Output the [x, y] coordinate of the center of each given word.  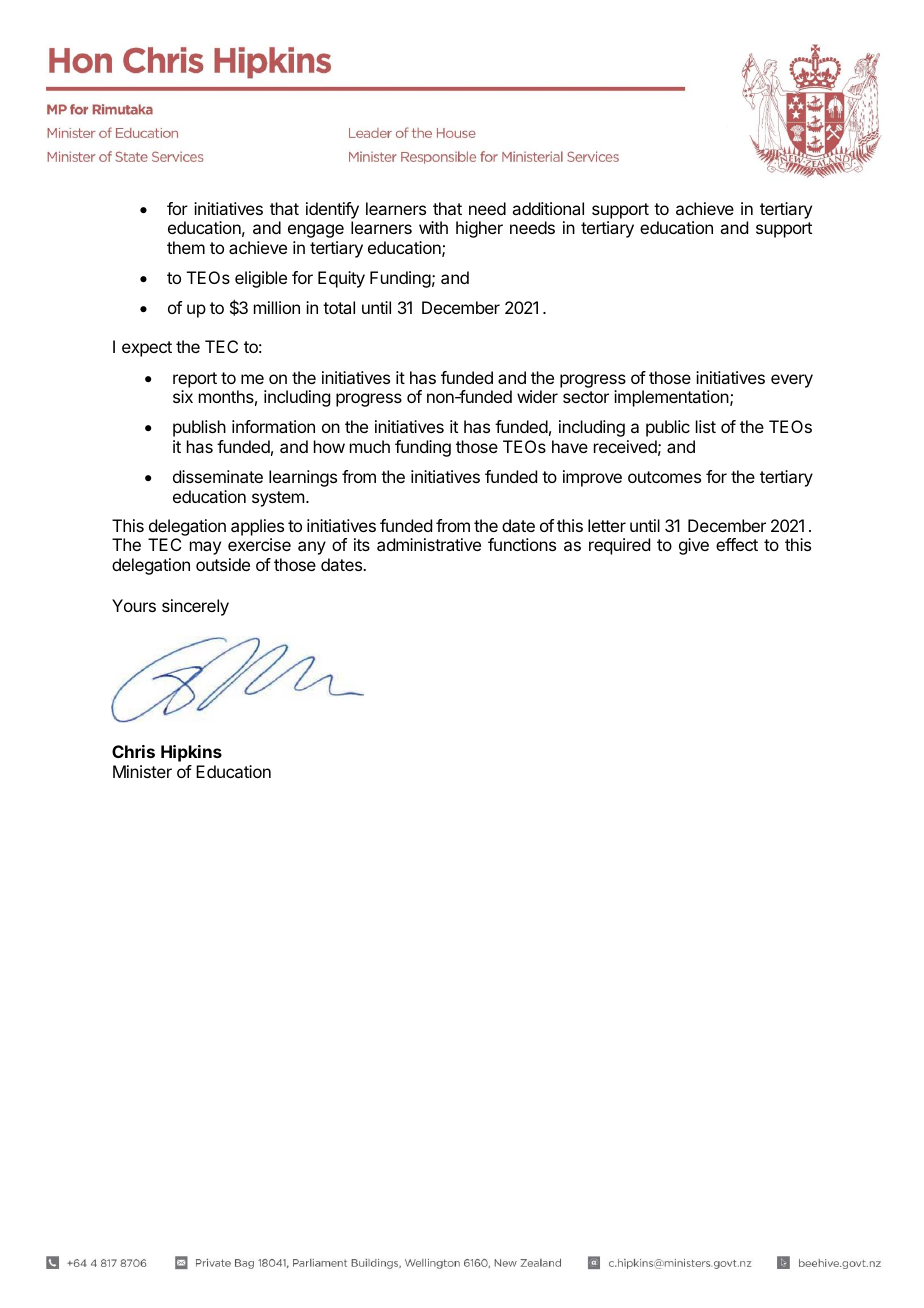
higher [479, 229]
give [694, 546]
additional [548, 208]
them [186, 247]
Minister [142, 771]
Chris [133, 751]
